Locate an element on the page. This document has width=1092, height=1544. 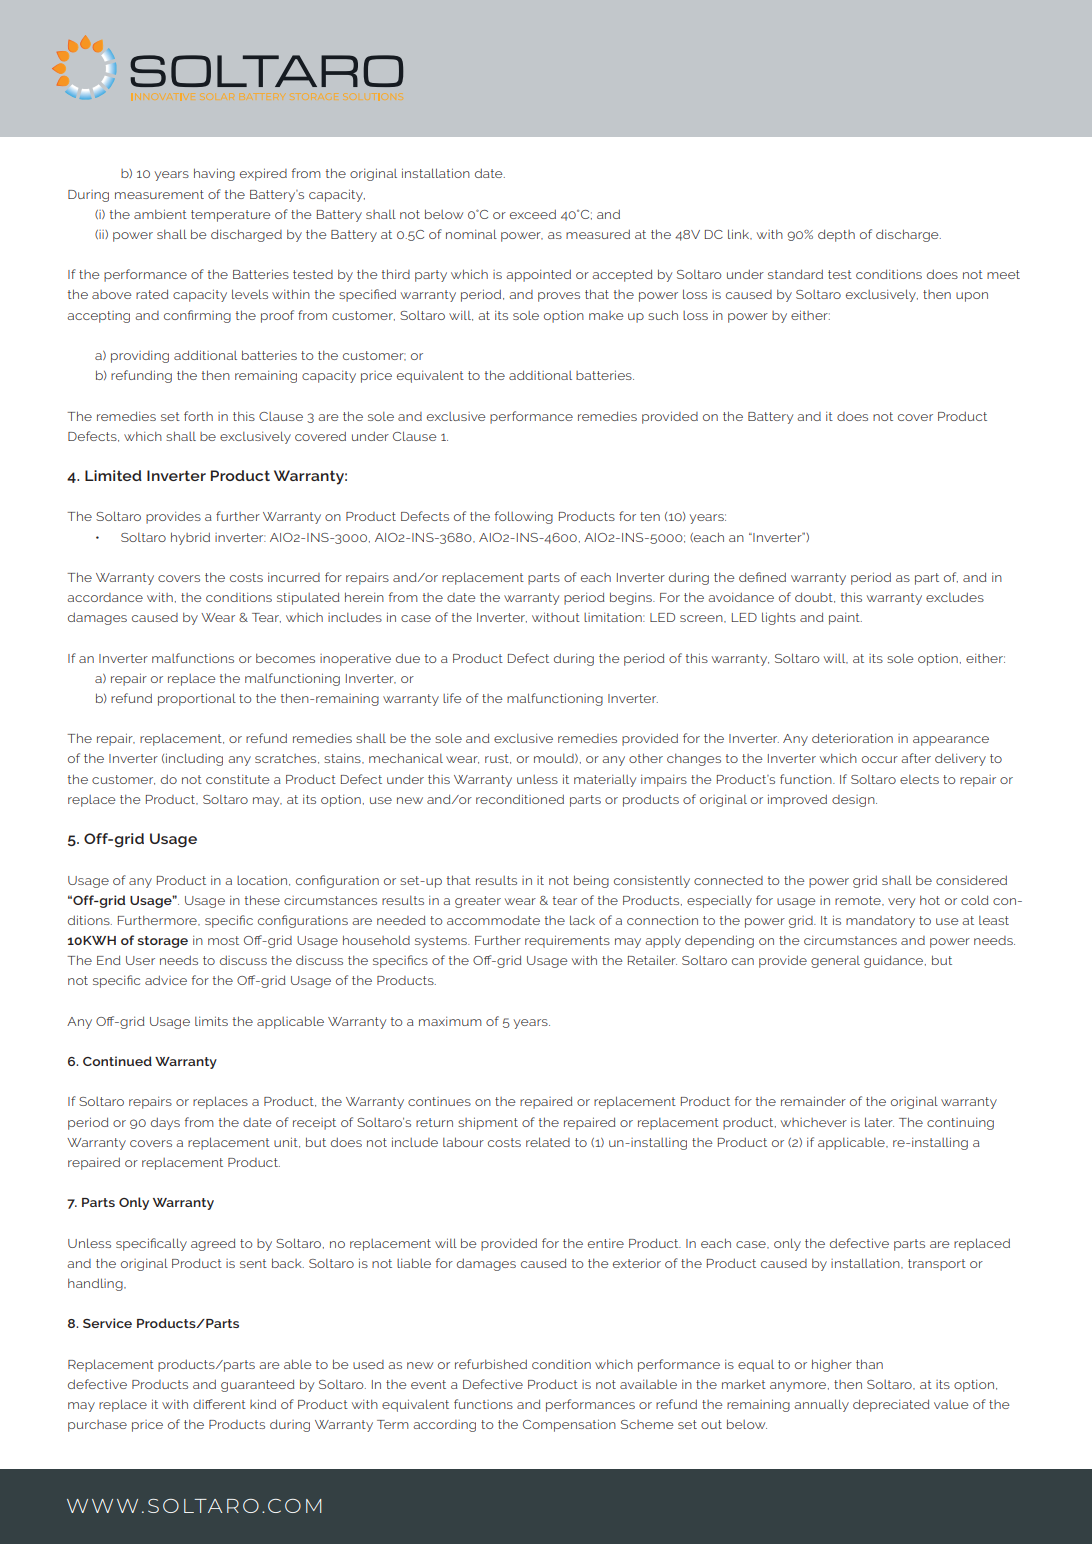
later is located at coordinates (879, 1122).
